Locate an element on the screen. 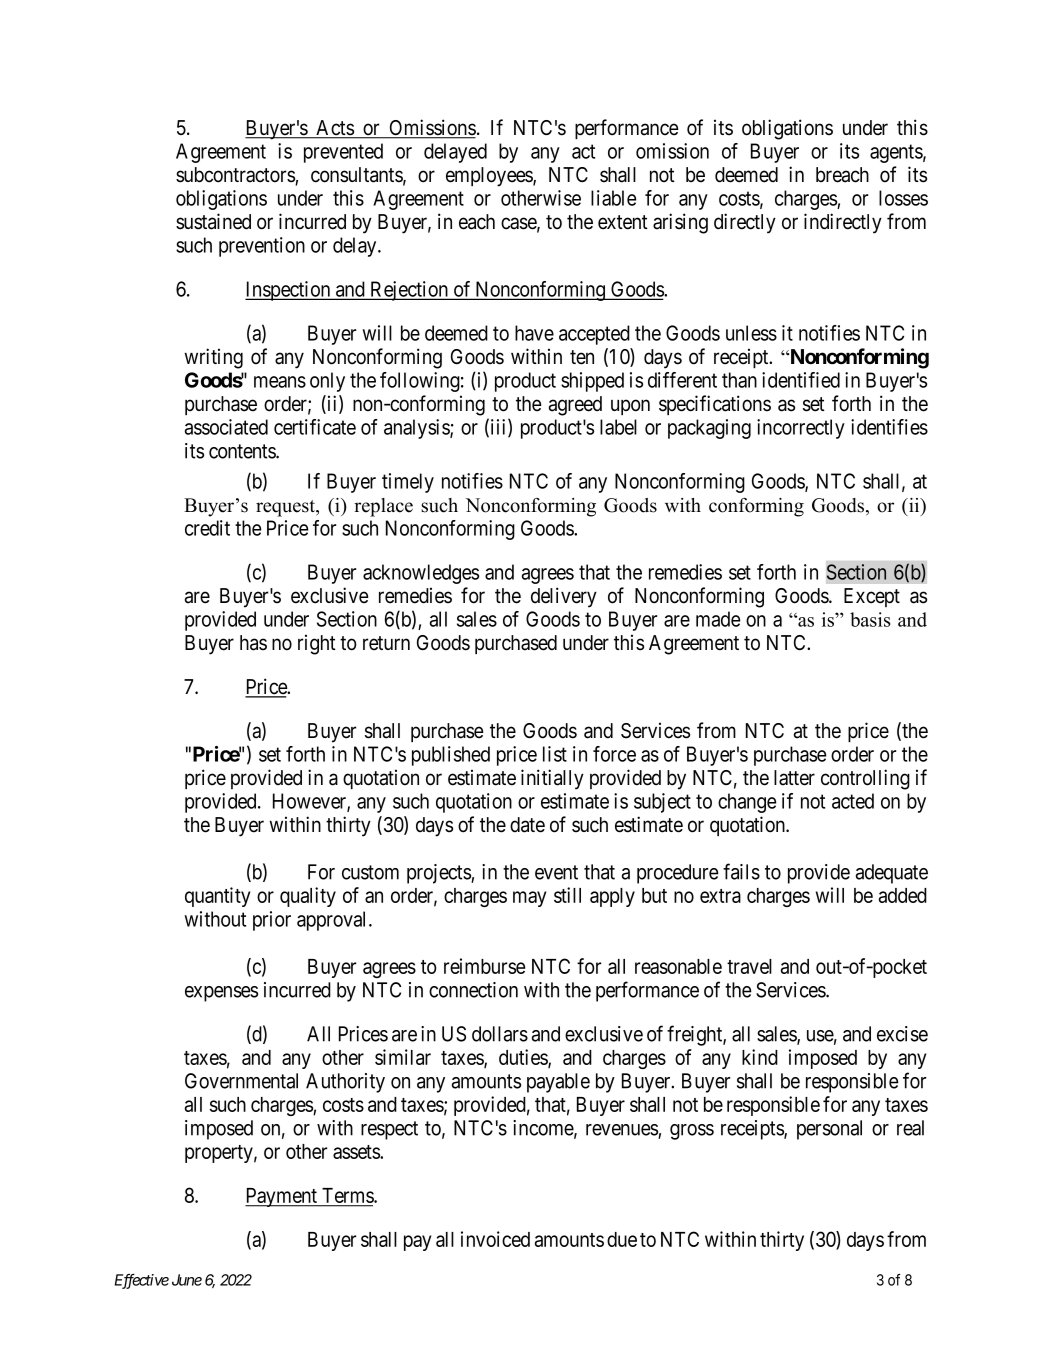 Image resolution: width=1043 pixels, height=1350 pixels. list is located at coordinates (555, 754).
